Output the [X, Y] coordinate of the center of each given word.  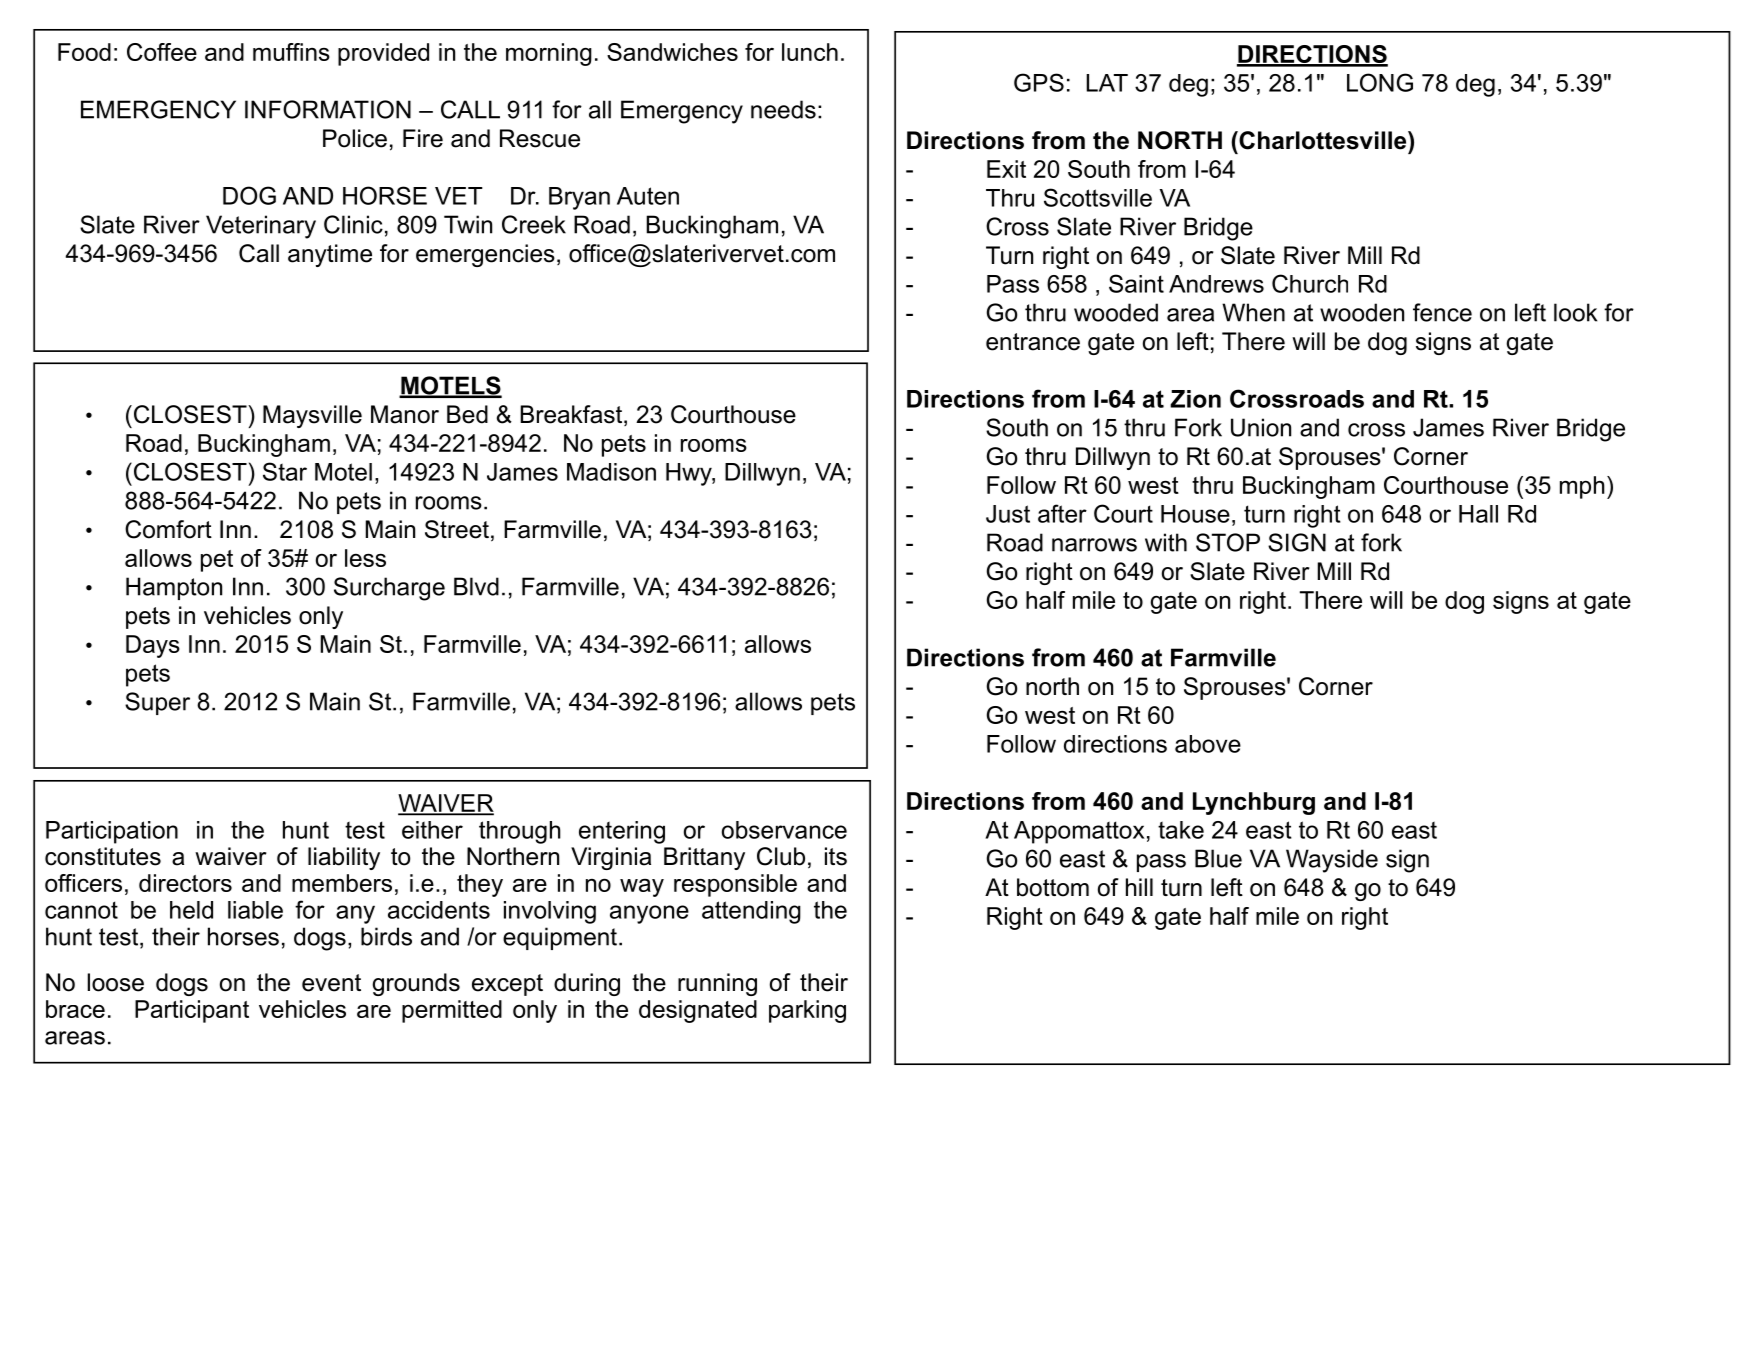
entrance [1033, 342]
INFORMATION [328, 109]
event [331, 983]
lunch [810, 52]
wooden [1362, 312]
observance [784, 830]
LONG [1380, 82]
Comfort [168, 529]
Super [157, 703]
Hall [1478, 514]
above [1208, 744]
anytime [330, 255]
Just [1008, 514]
